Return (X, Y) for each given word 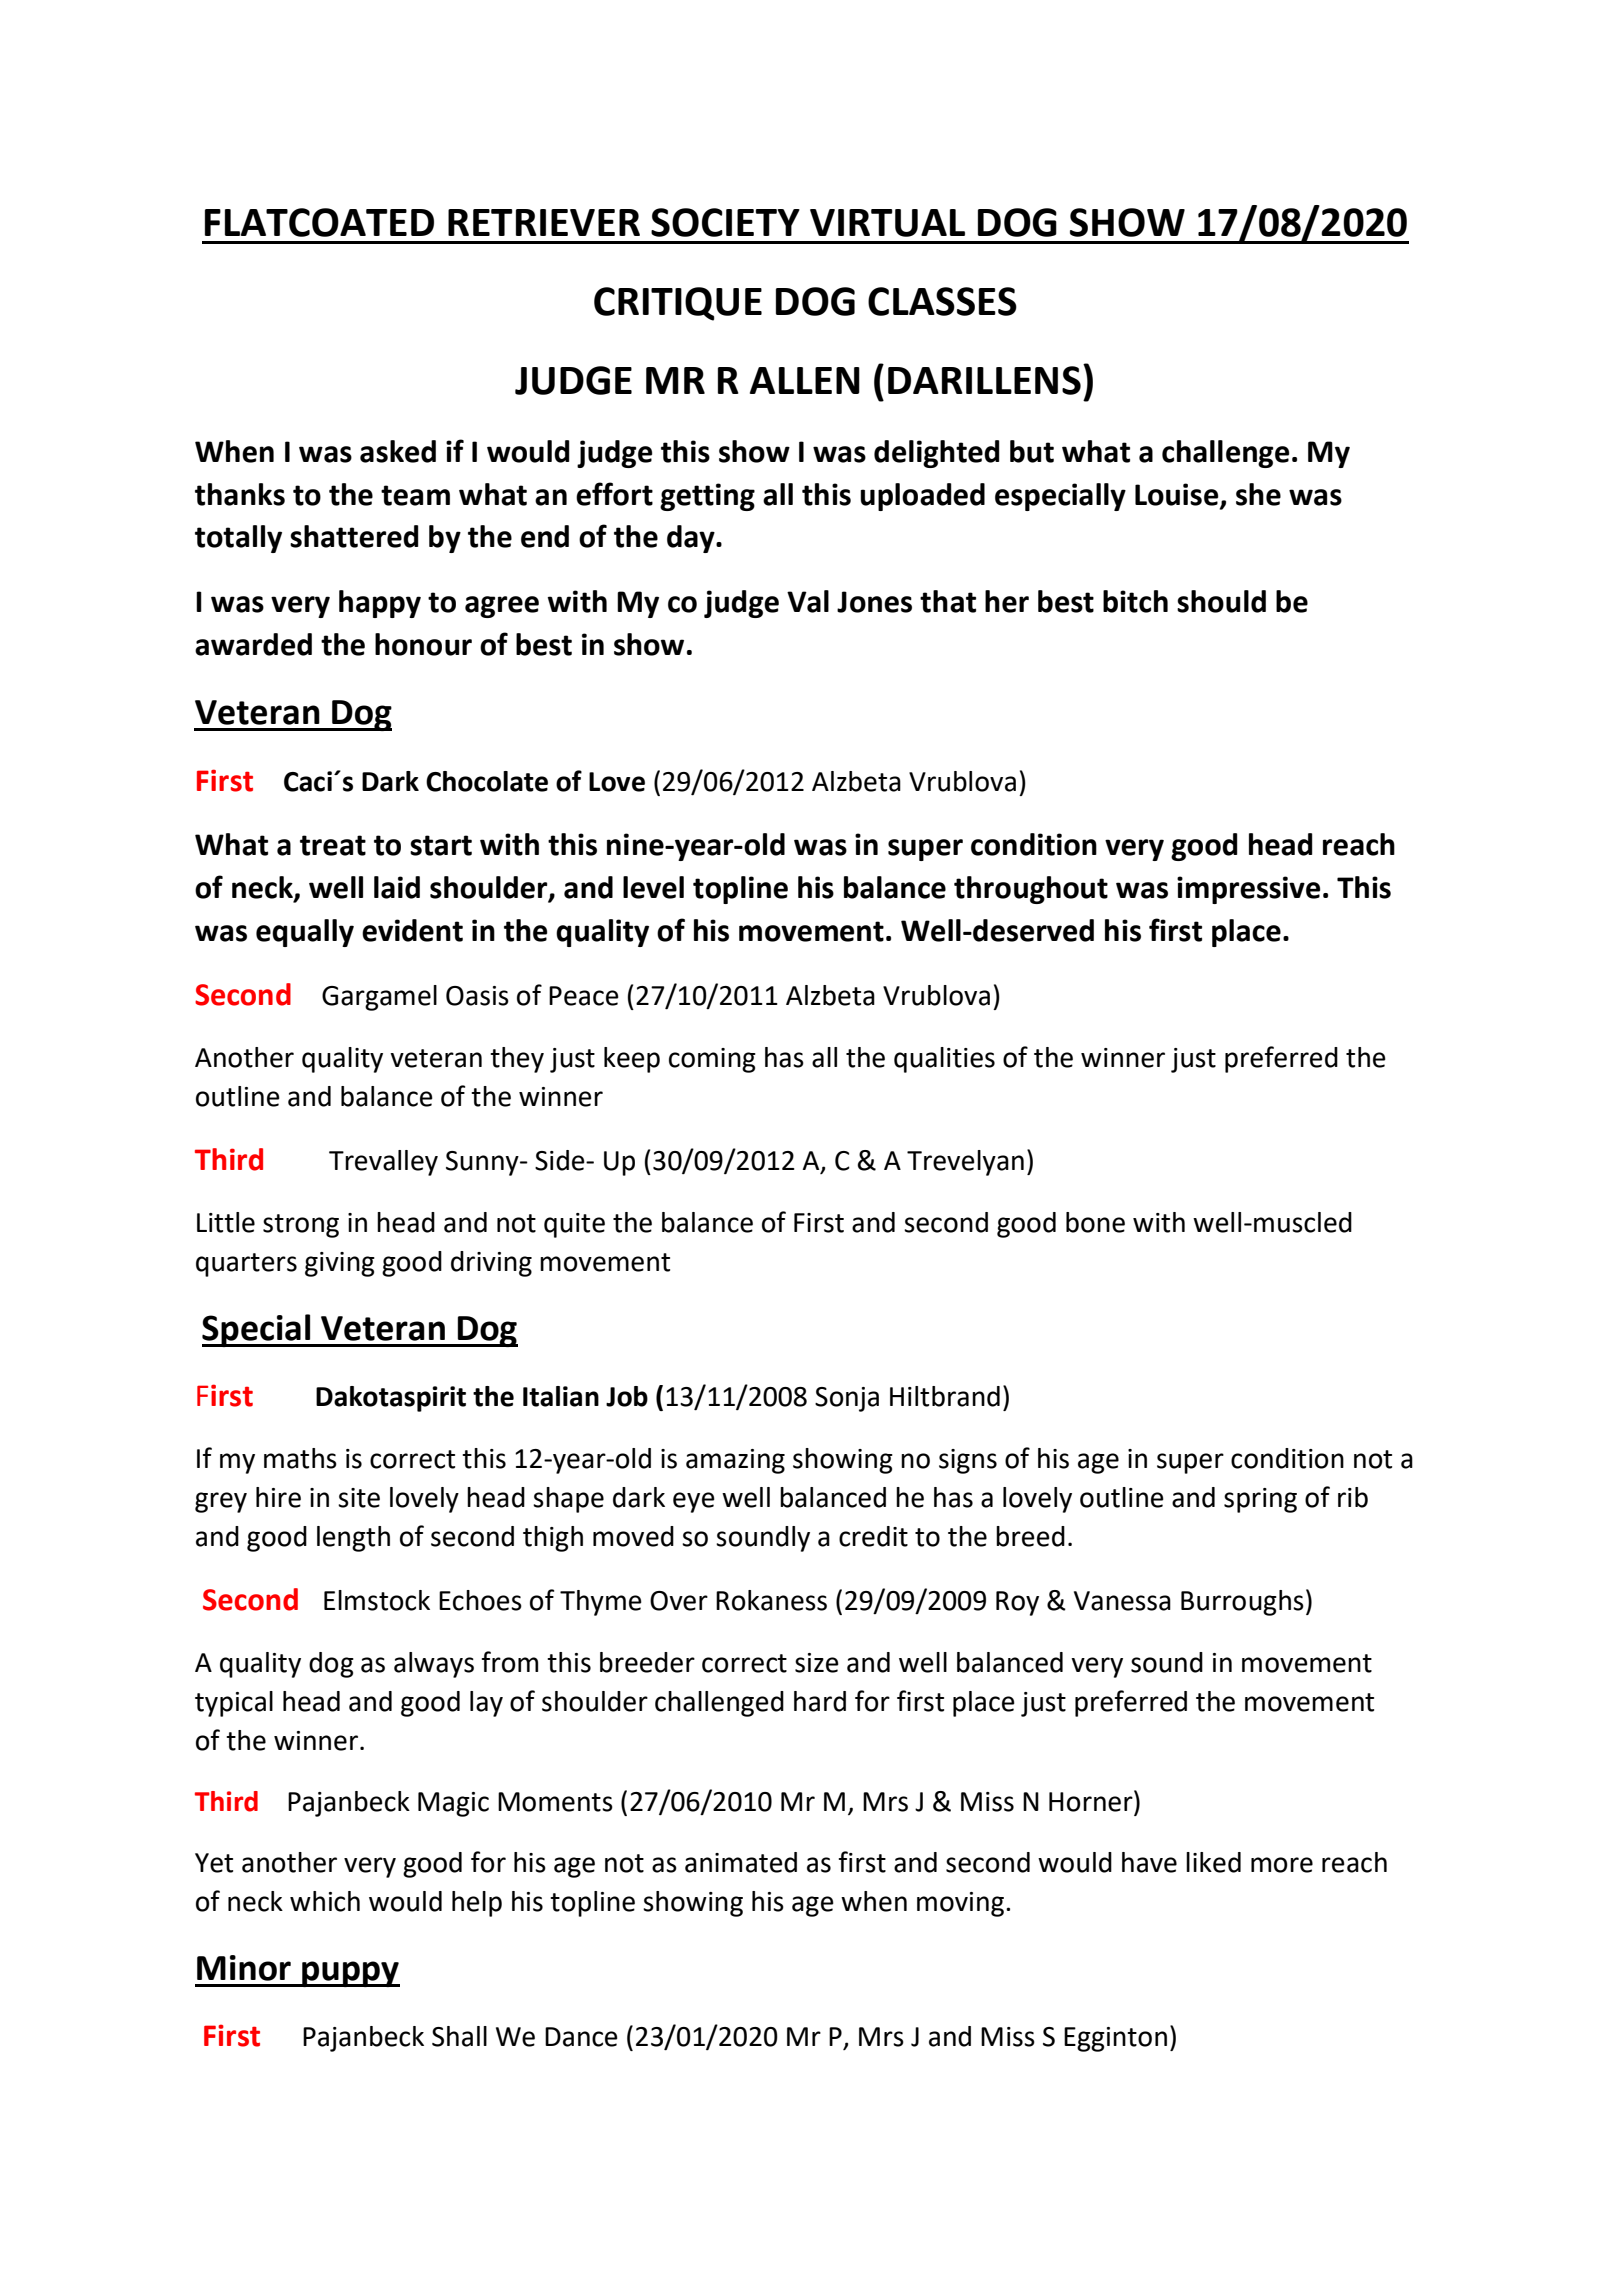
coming (712, 1060)
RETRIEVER (544, 222)
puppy (350, 1974)
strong (301, 1226)
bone (1095, 1222)
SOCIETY (725, 222)
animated (741, 1862)
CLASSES (942, 301)
